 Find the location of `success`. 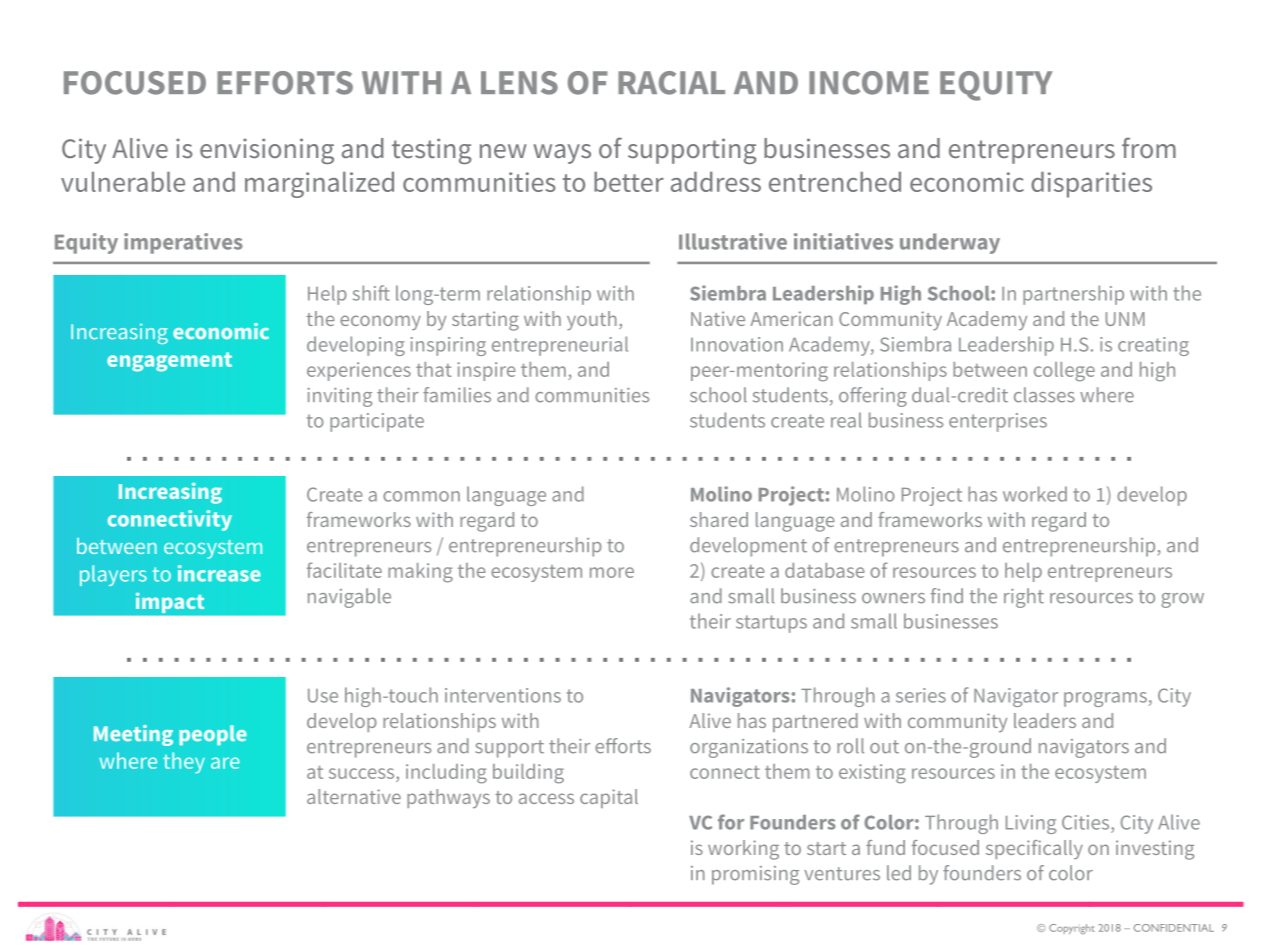

success is located at coordinates (363, 773).
